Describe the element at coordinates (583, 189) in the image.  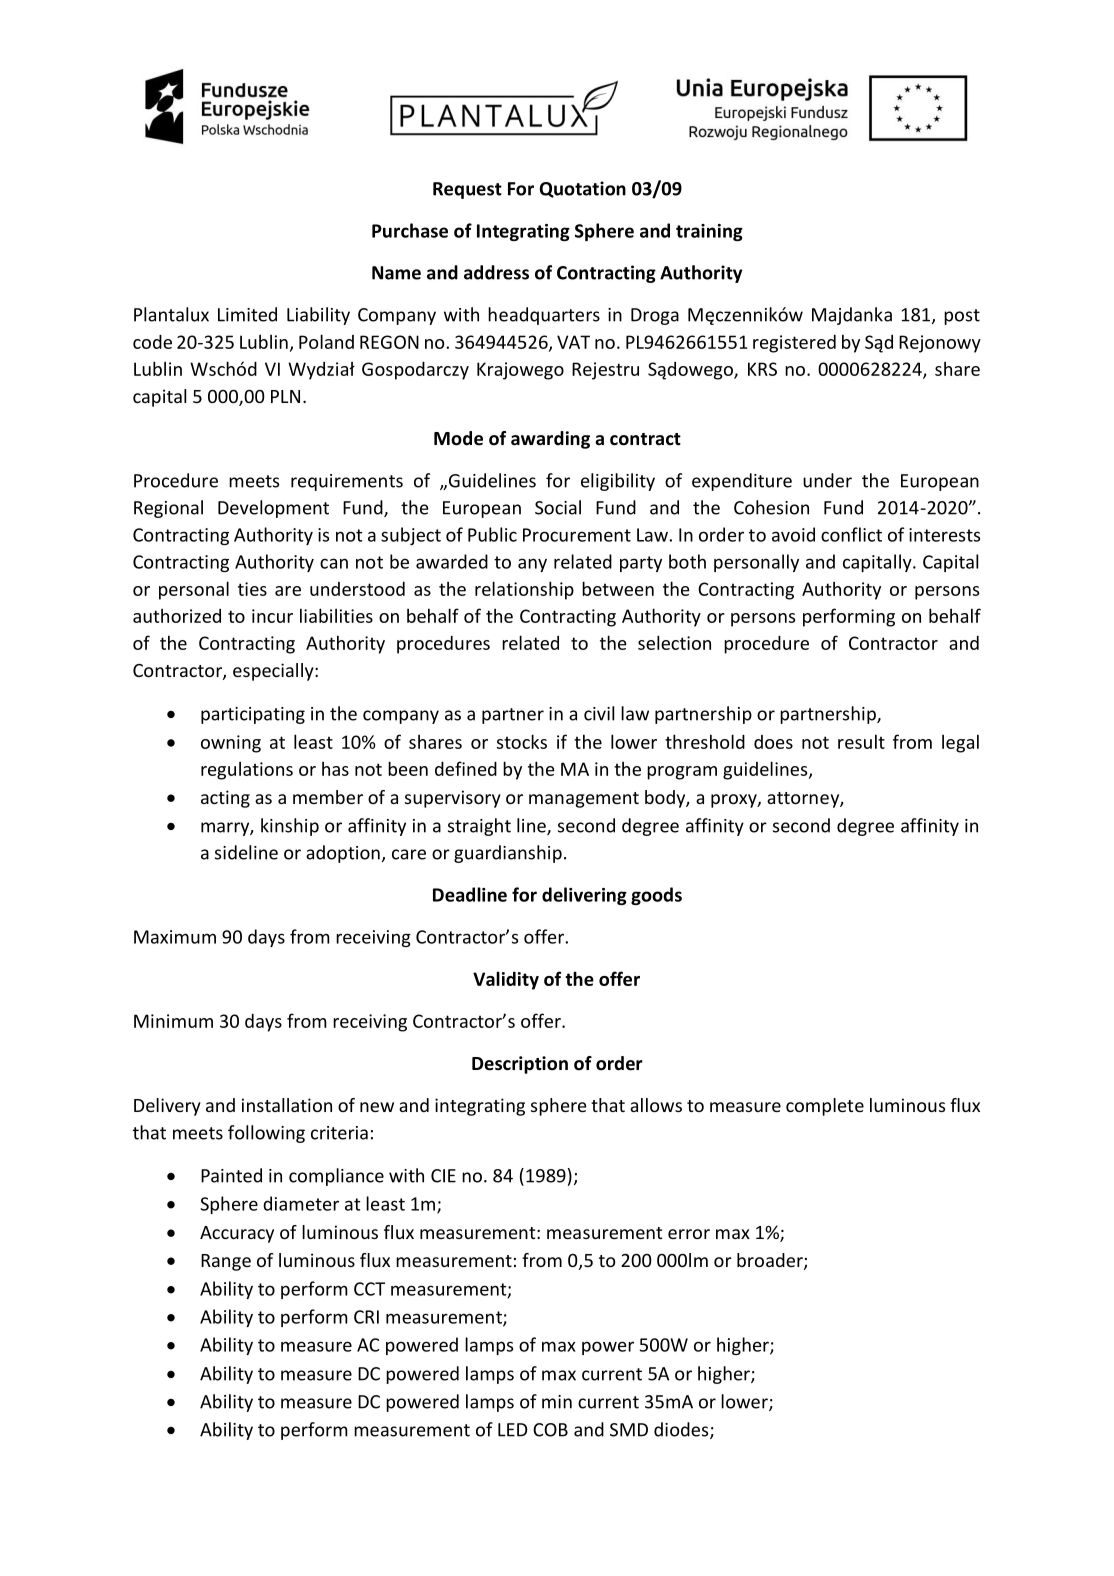
I see `Quotation` at that location.
